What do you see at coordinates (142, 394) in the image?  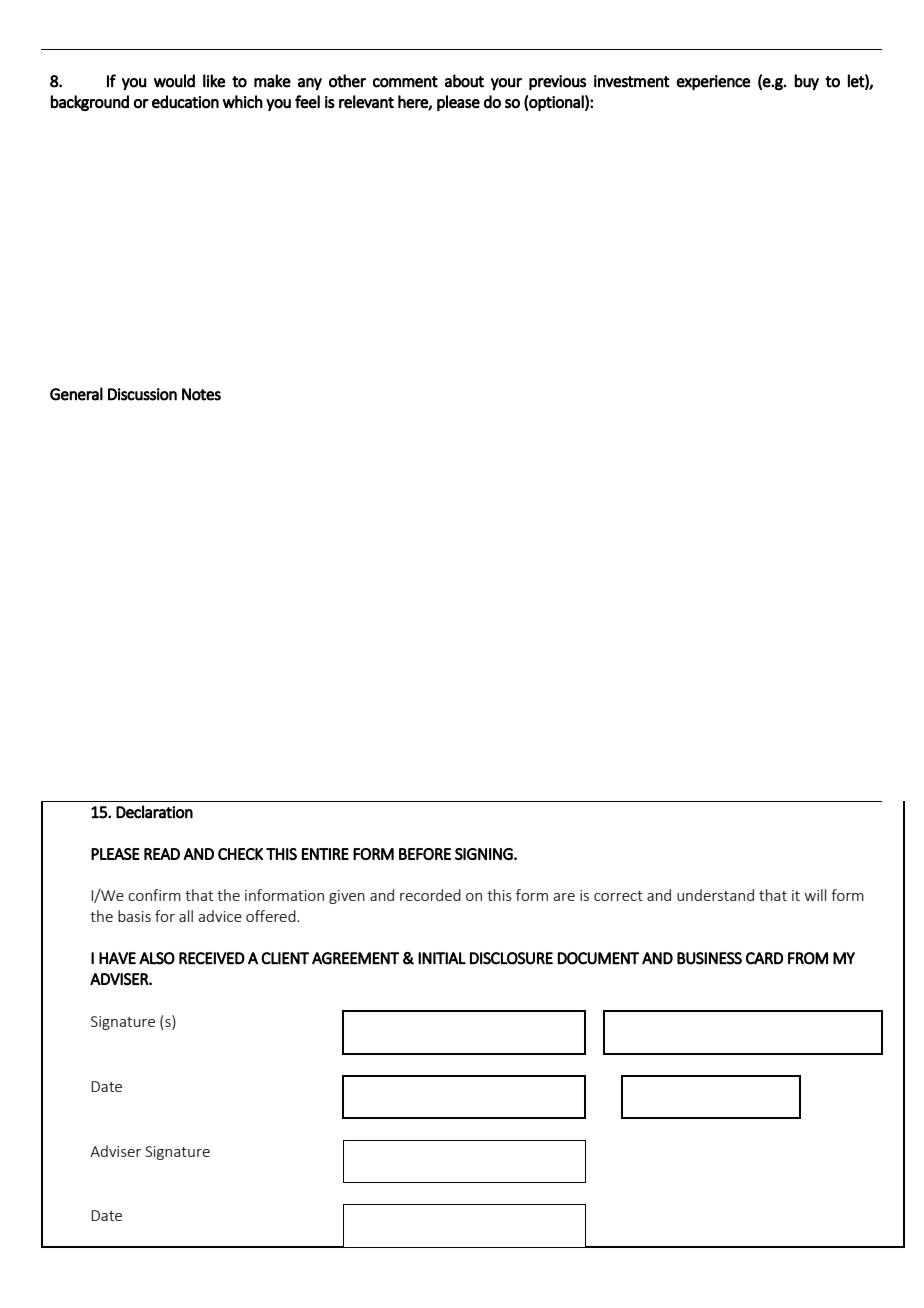 I see `Discussion` at bounding box center [142, 394].
